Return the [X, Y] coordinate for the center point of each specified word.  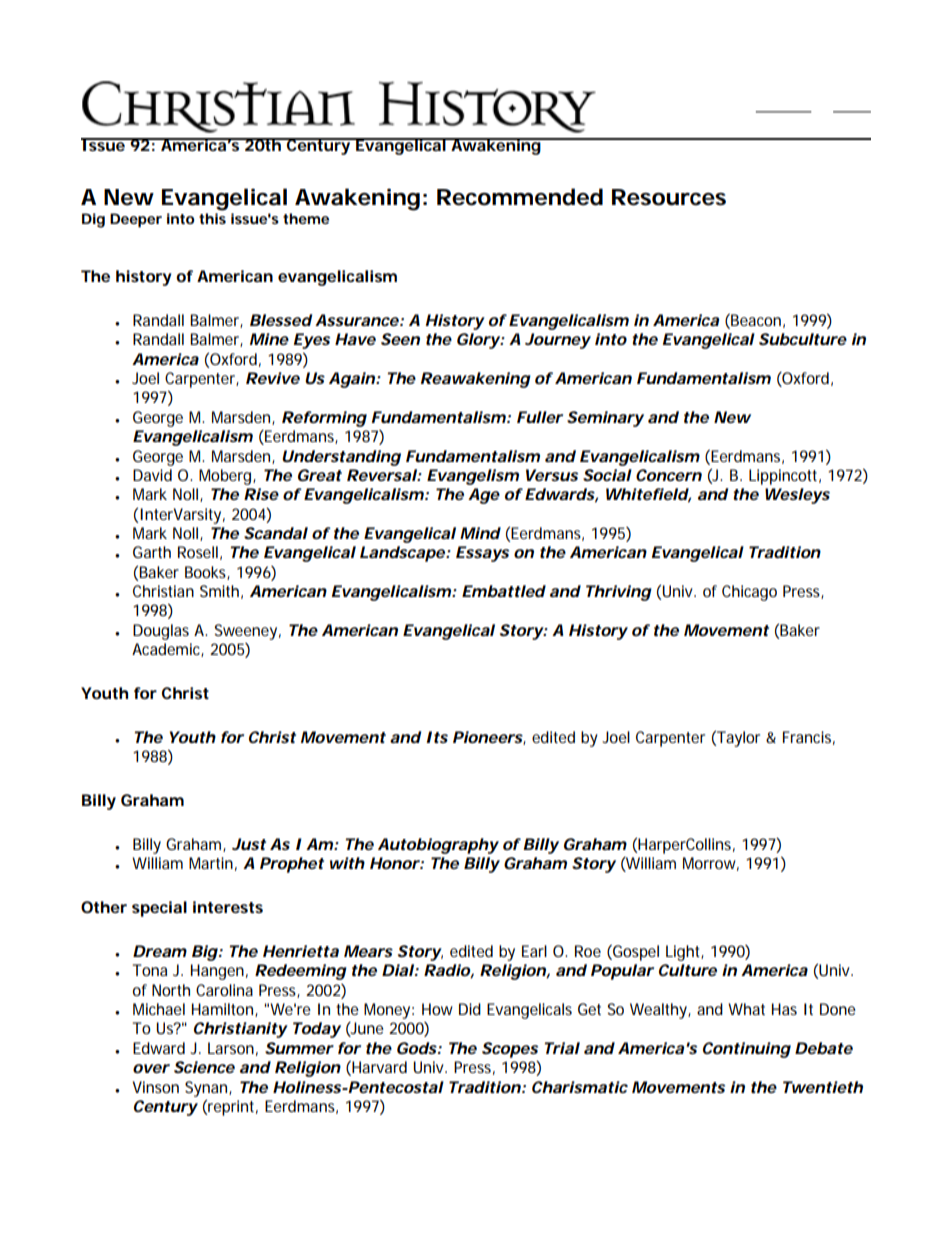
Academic [168, 650]
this [212, 218]
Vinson [156, 1087]
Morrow [711, 864]
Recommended [520, 197]
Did [470, 1009]
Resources [669, 197]
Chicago [749, 593]
